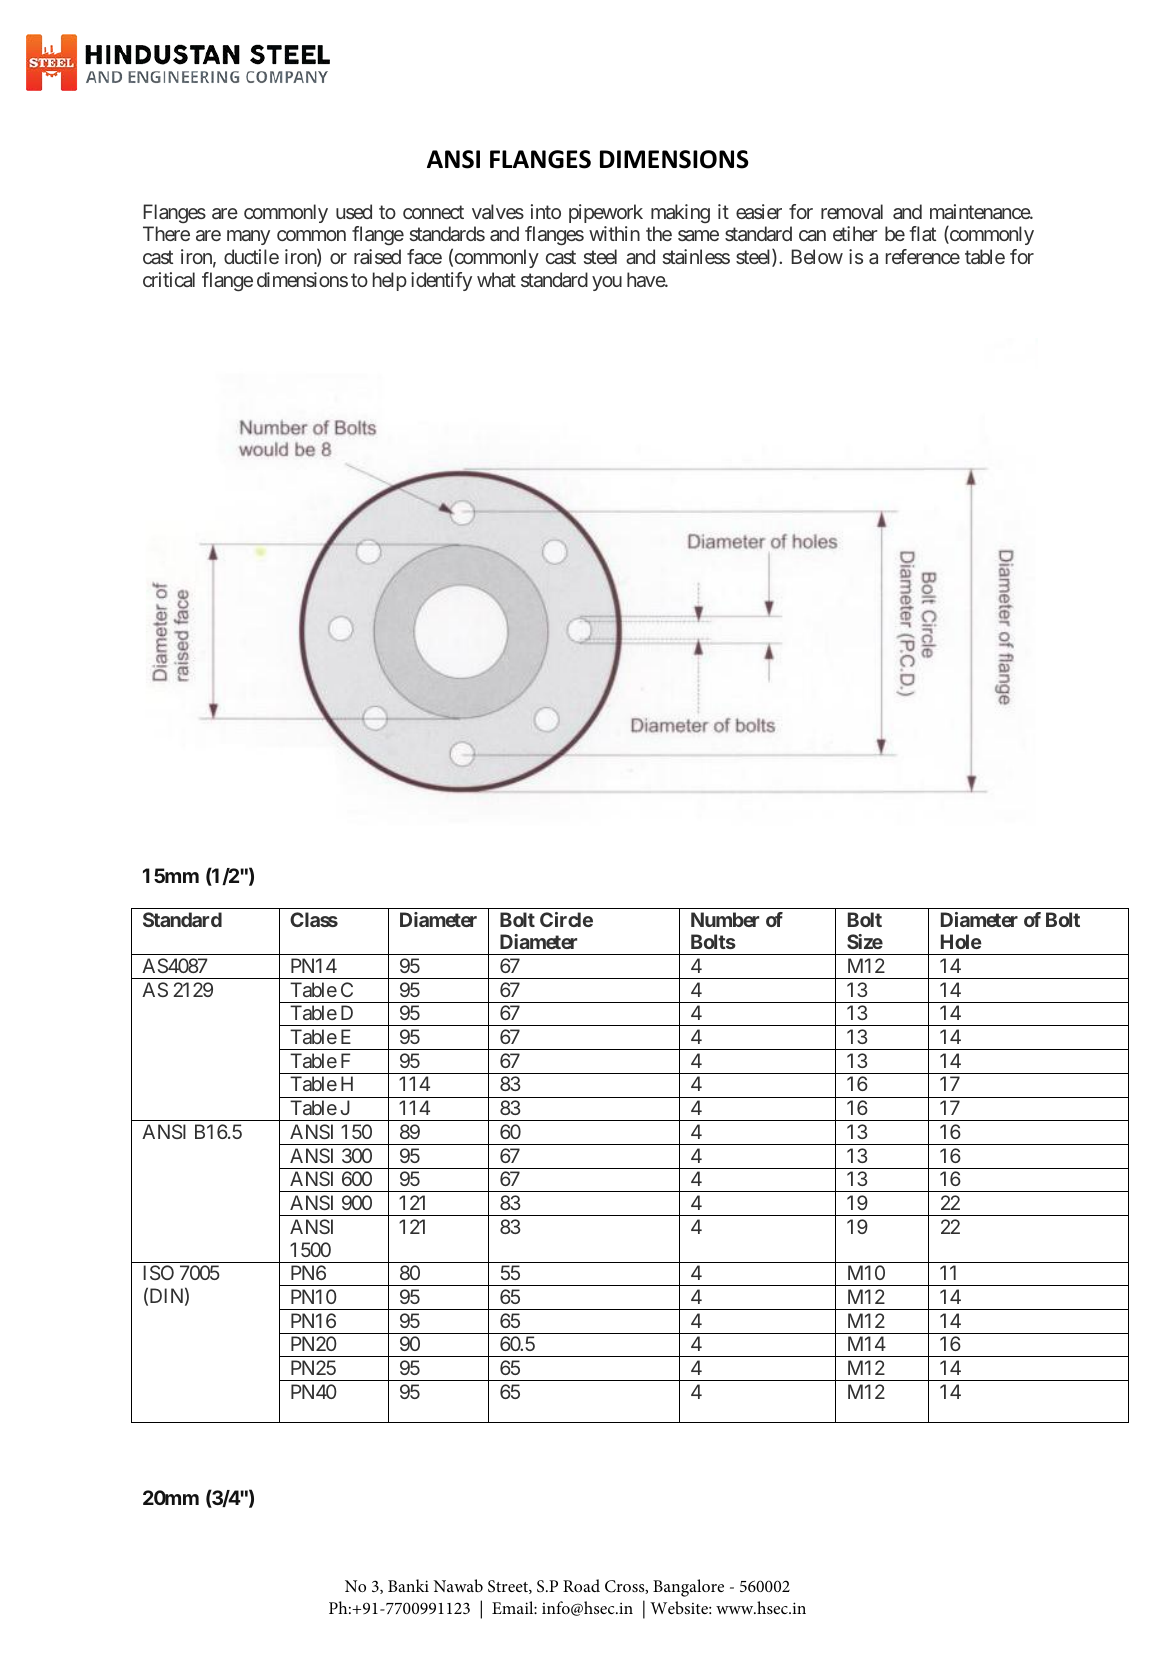 Image resolution: width=1176 pixels, height=1664 pixels. What do you see at coordinates (688, 1588) in the screenshot?
I see `Bangalore` at bounding box center [688, 1588].
